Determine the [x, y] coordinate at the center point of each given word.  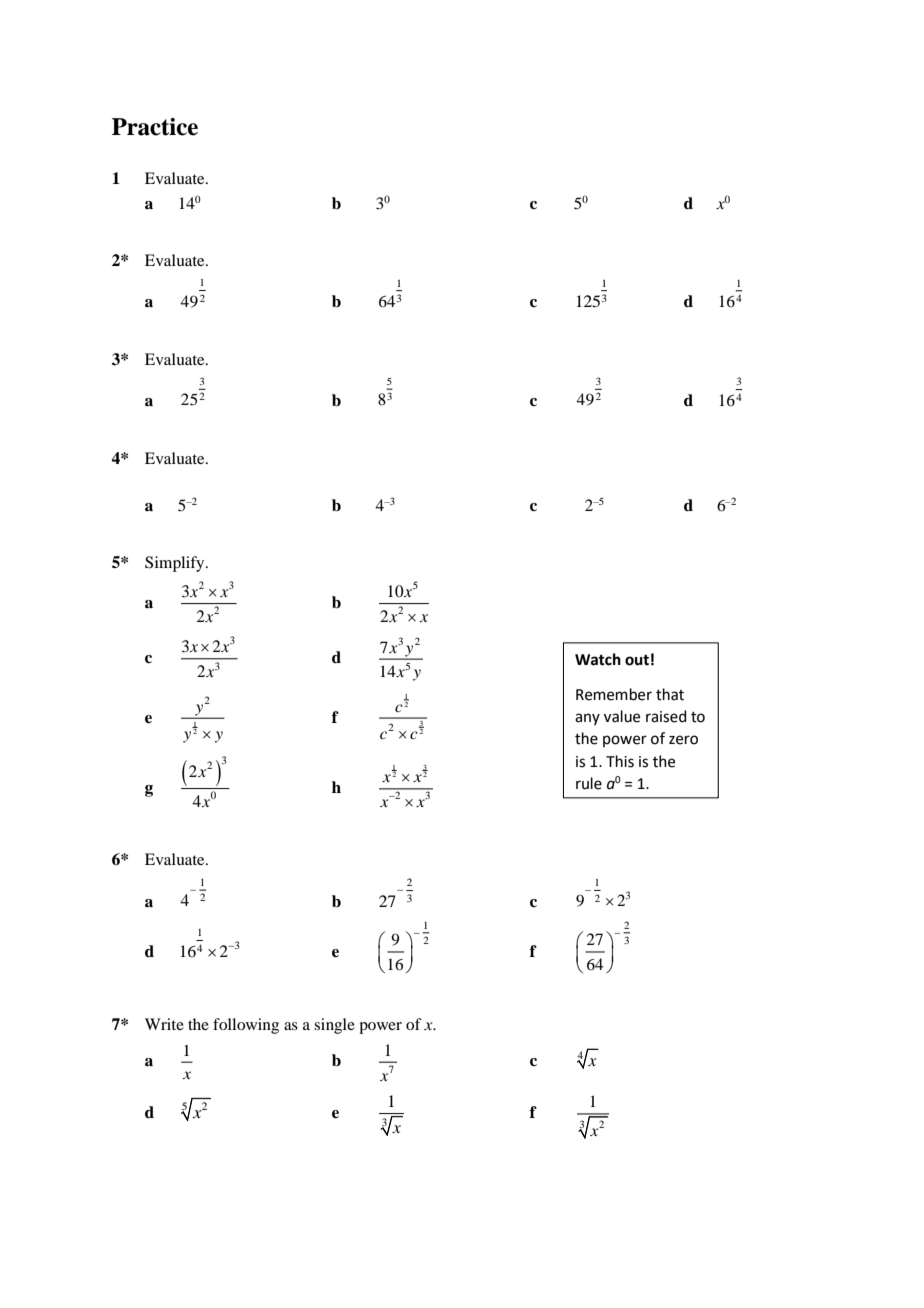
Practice [155, 127]
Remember [614, 694]
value [622, 716]
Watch [598, 659]
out [637, 660]
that [670, 694]
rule [589, 783]
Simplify [176, 564]
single [334, 1026]
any [587, 719]
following [246, 1026]
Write [164, 1024]
